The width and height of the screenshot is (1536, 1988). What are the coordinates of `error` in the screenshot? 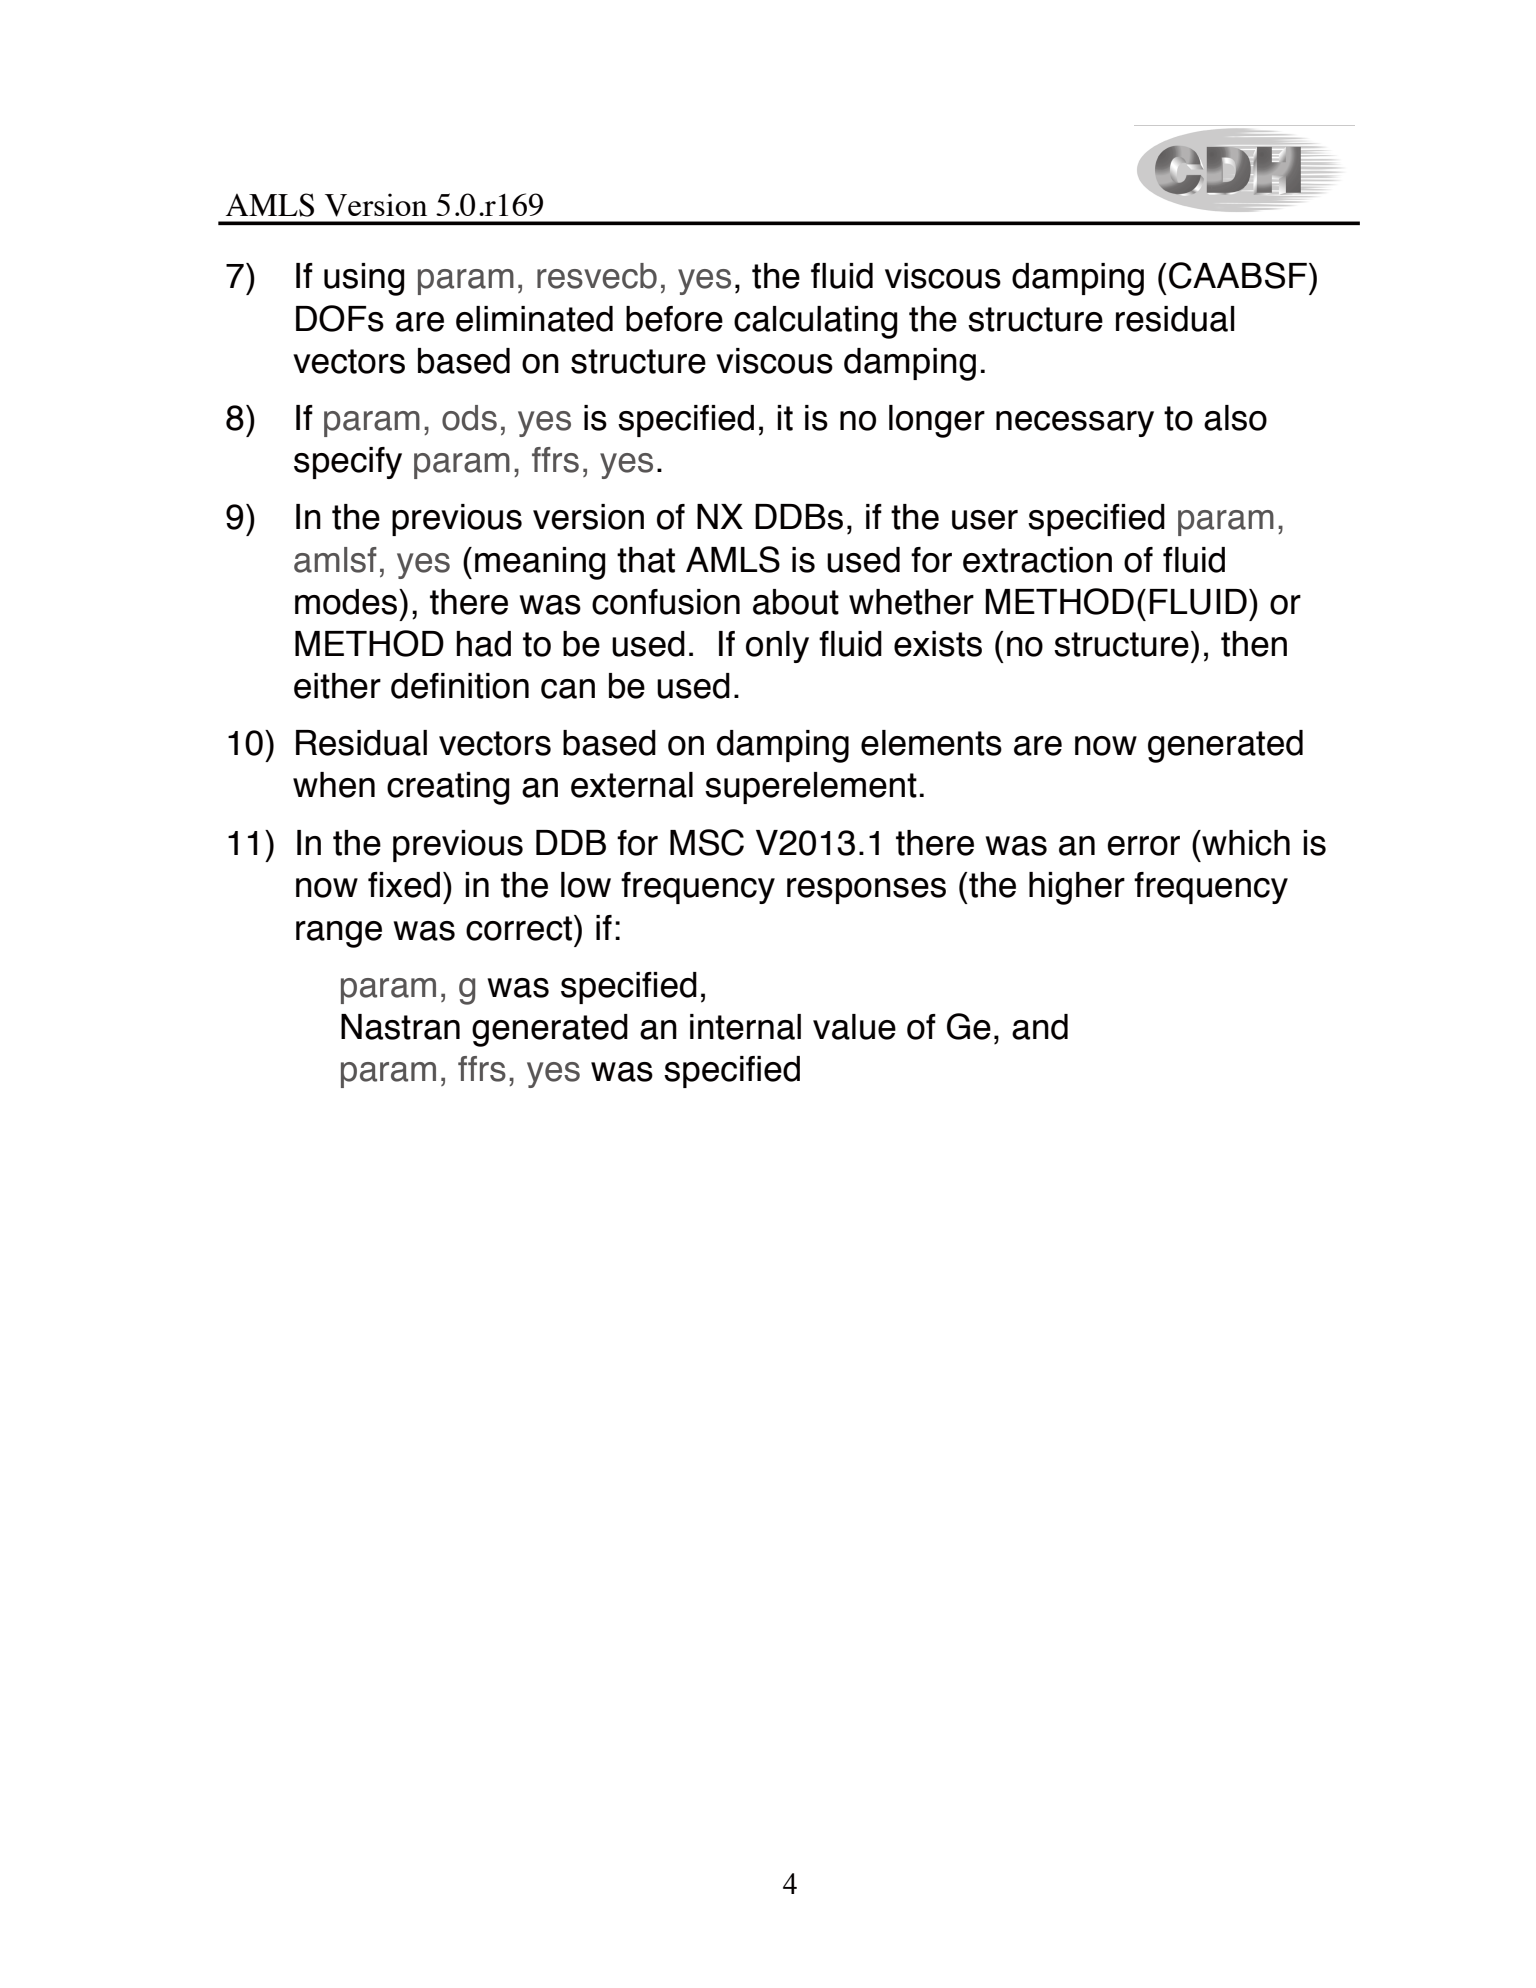 It's located at (1143, 846).
